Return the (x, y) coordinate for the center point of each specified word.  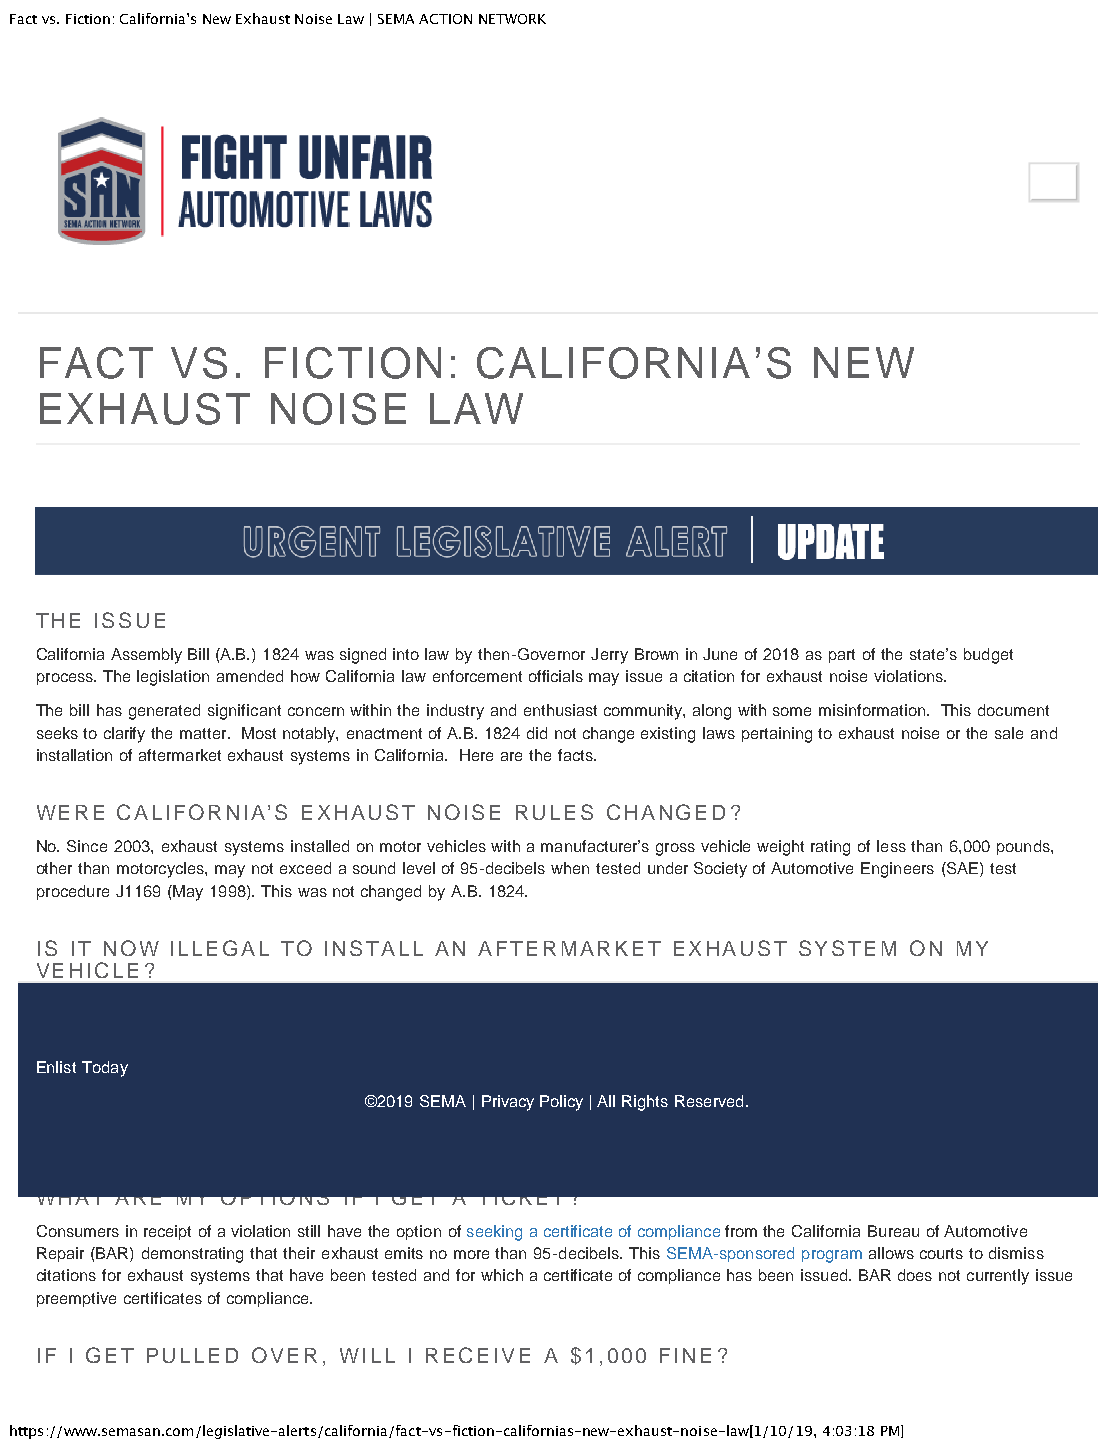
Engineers (897, 870)
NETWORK (512, 19)
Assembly (146, 656)
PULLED (192, 1355)
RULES (554, 812)
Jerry (609, 656)
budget (988, 656)
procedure (73, 892)
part (842, 656)
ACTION (445, 19)
